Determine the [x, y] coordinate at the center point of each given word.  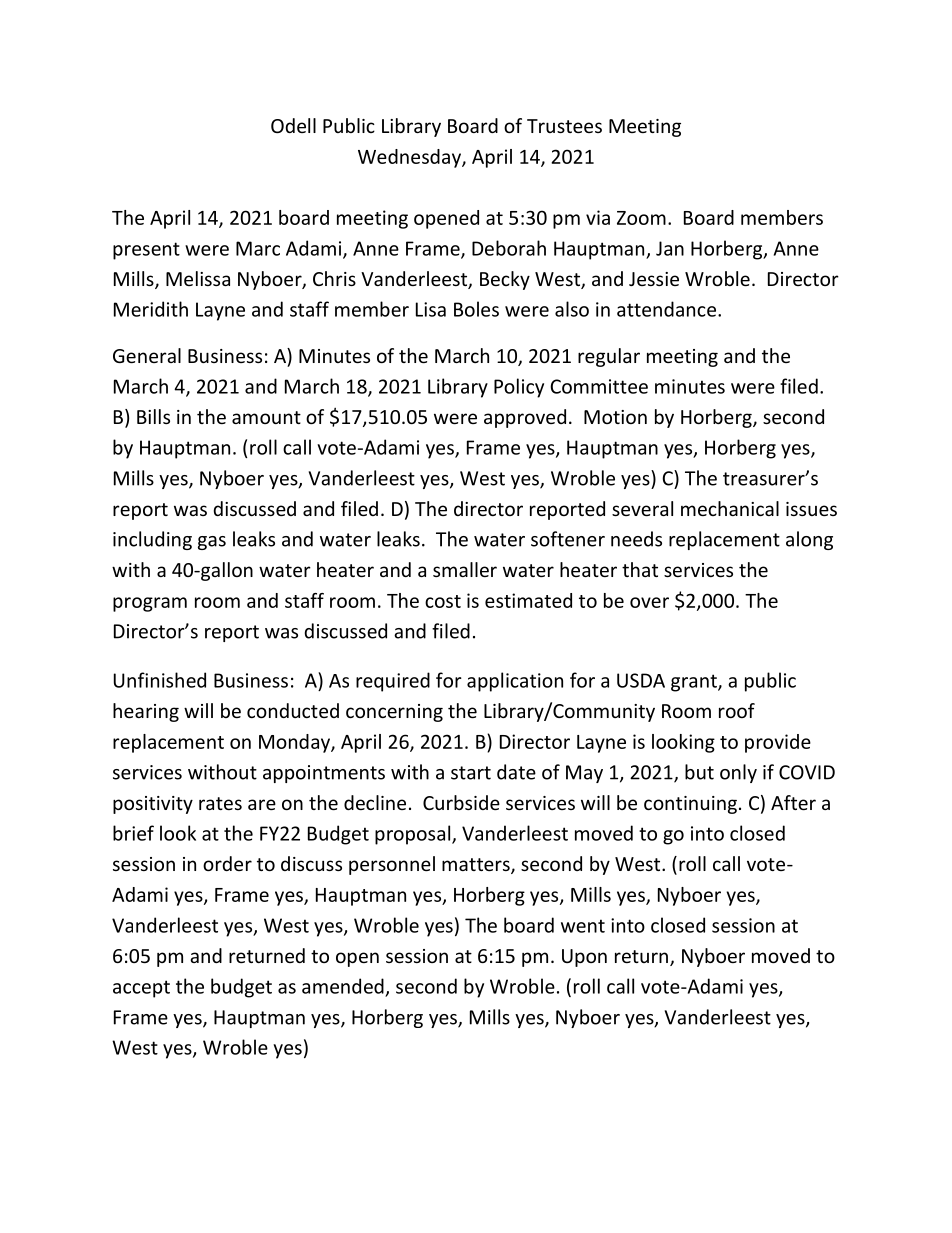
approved [525, 418]
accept [141, 989]
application [515, 682]
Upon [584, 958]
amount [266, 417]
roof [737, 710]
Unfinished [160, 680]
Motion [615, 417]
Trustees [564, 126]
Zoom [641, 218]
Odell [293, 125]
